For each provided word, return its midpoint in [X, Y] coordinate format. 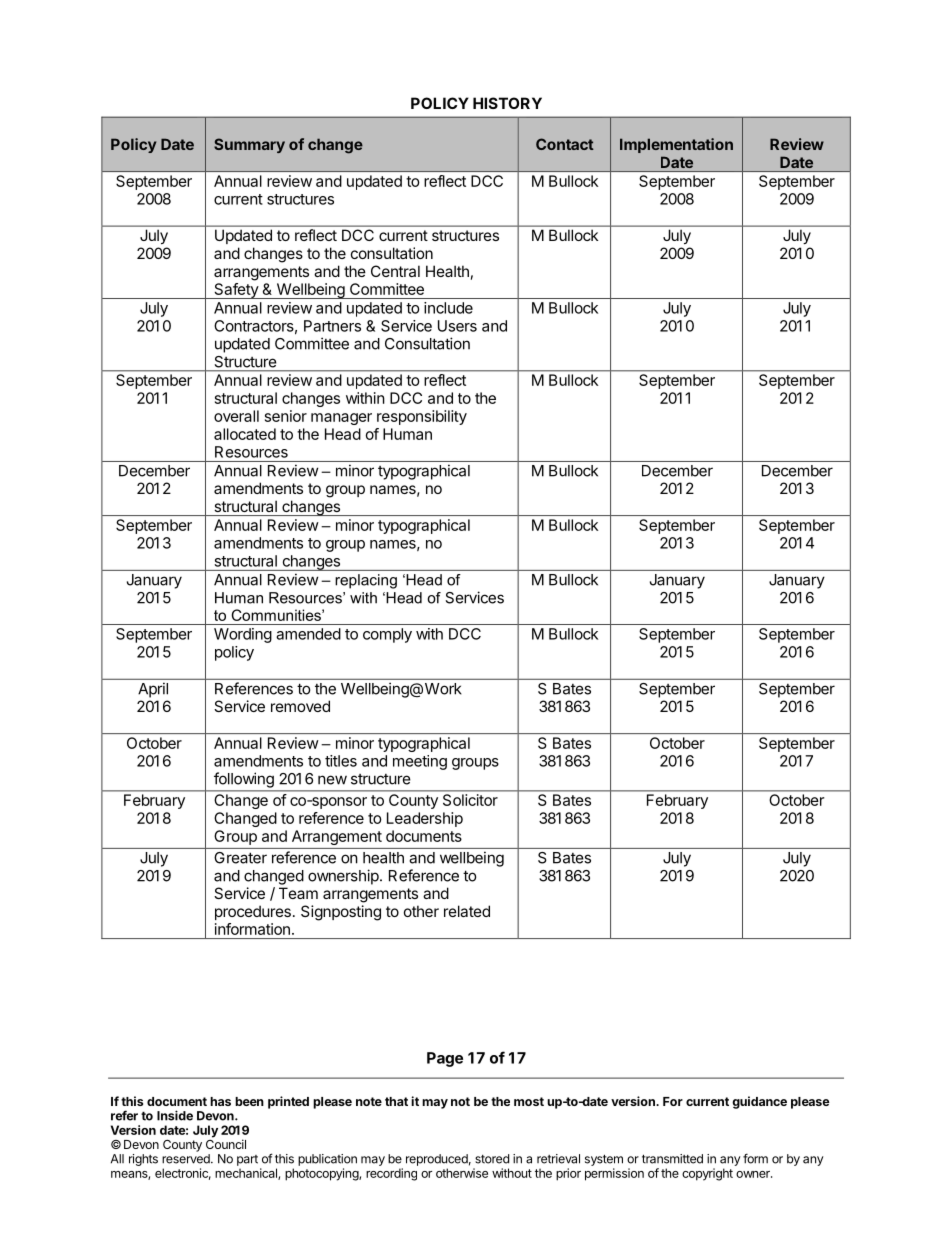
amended [308, 634]
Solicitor [470, 800]
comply [387, 635]
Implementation [676, 145]
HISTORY [507, 103]
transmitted [672, 1159]
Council [226, 1143]
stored [492, 1159]
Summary [249, 145]
